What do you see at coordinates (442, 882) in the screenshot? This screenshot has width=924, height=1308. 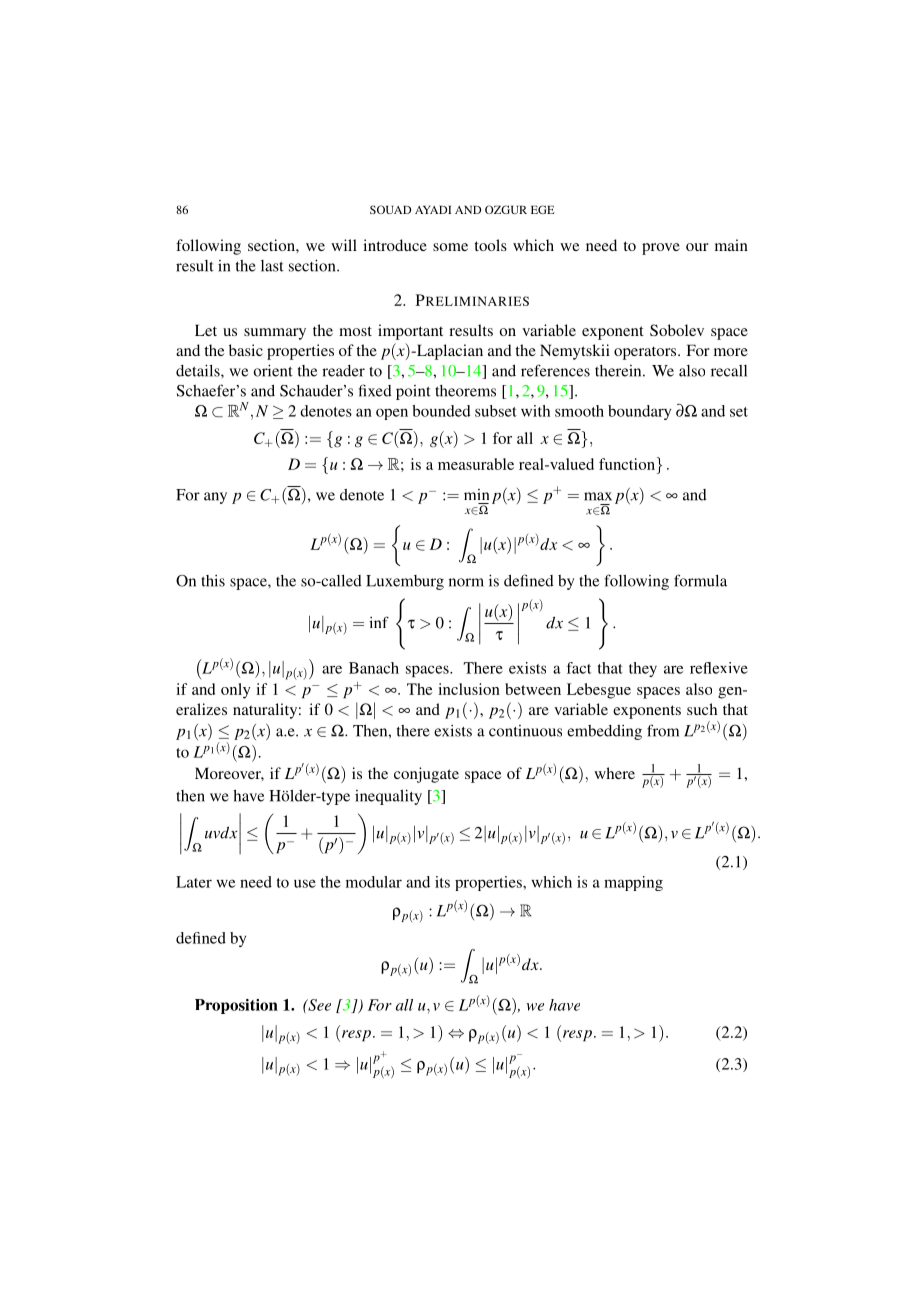 I see `its` at bounding box center [442, 882].
